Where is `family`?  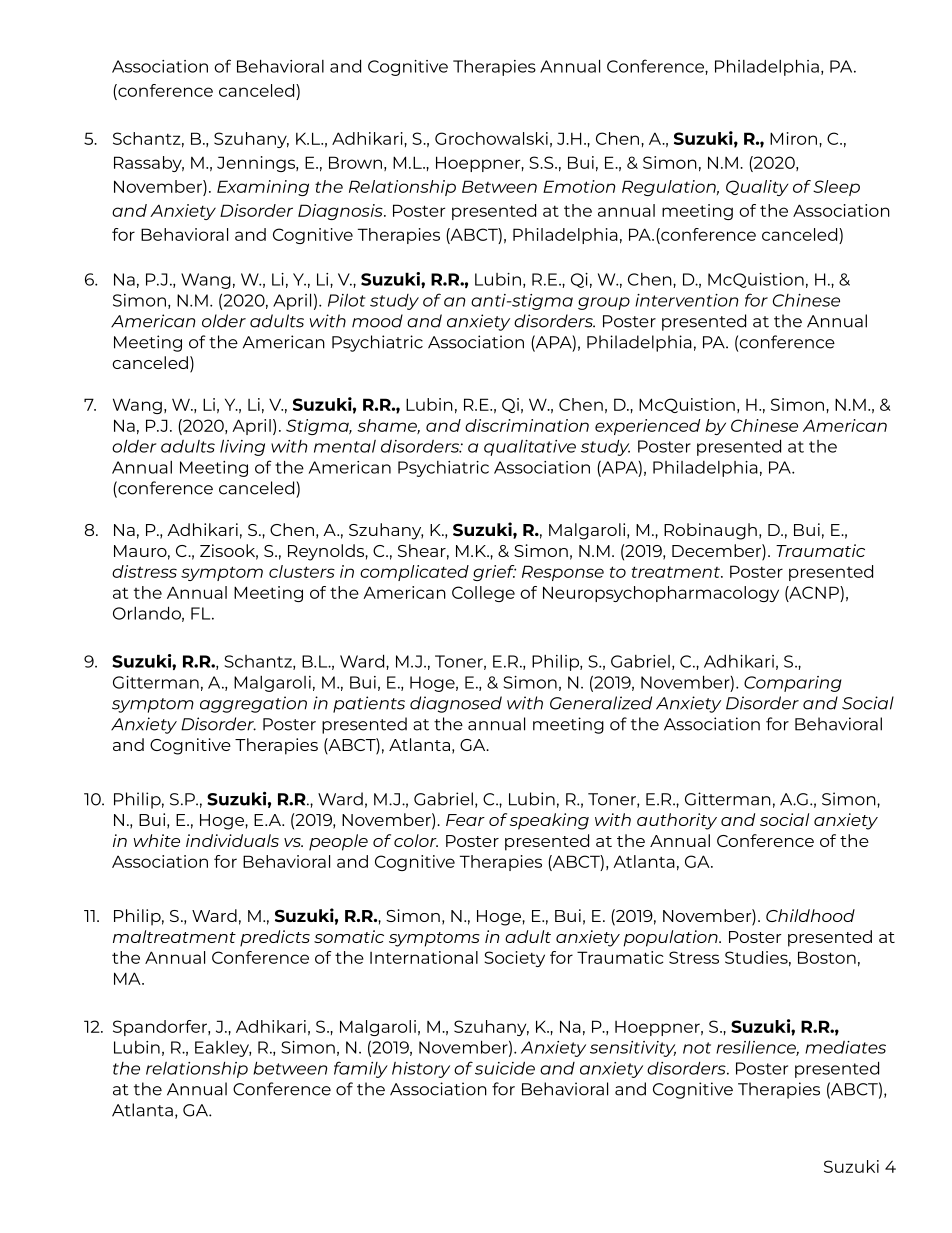
family is located at coordinates (361, 1069).
